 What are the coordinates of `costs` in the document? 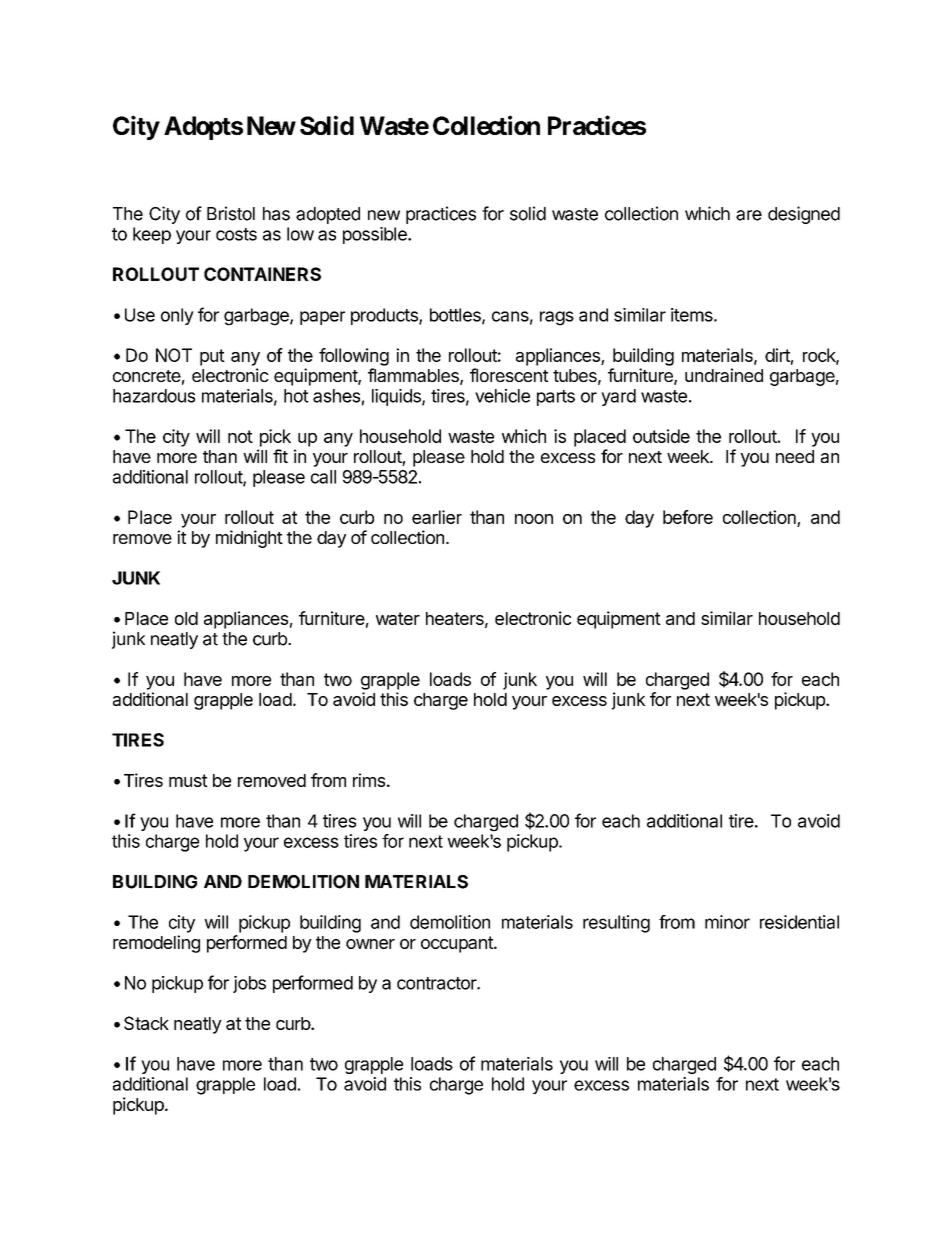 It's located at (236, 234).
